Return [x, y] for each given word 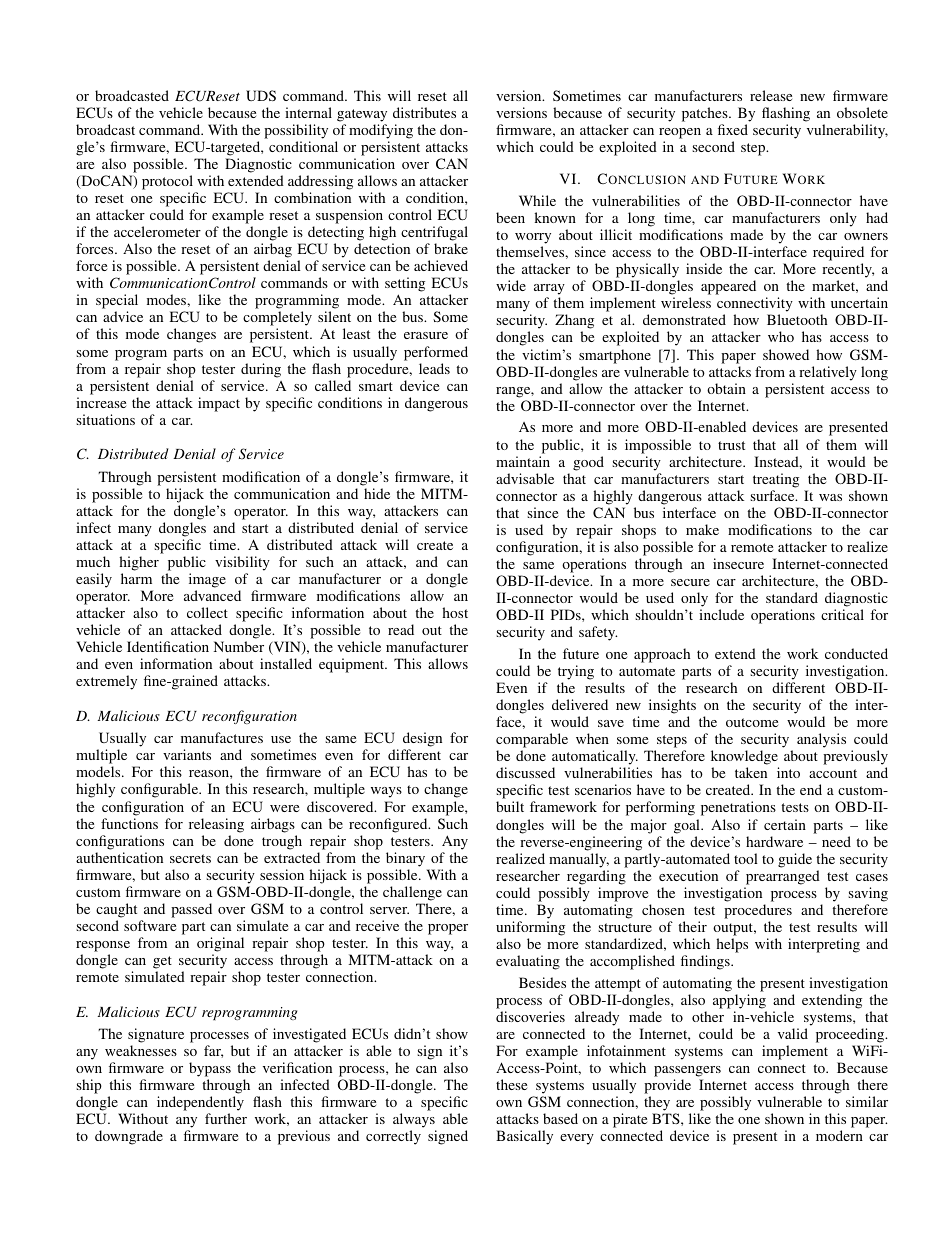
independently [200, 1105]
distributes [424, 112]
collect [207, 612]
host [455, 612]
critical [842, 614]
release [771, 95]
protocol [167, 182]
